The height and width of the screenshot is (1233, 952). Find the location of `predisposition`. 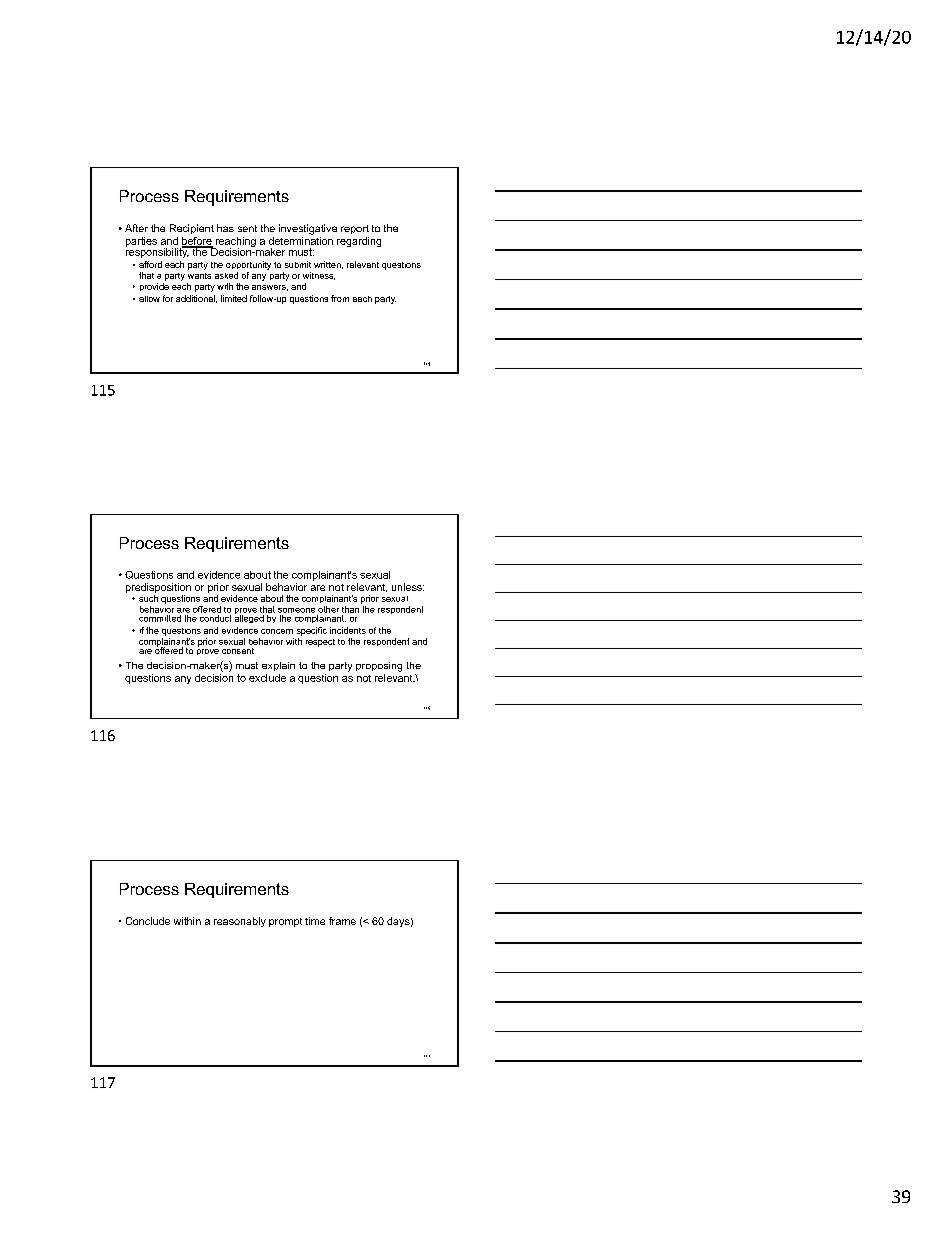

predisposition is located at coordinates (158, 589).
